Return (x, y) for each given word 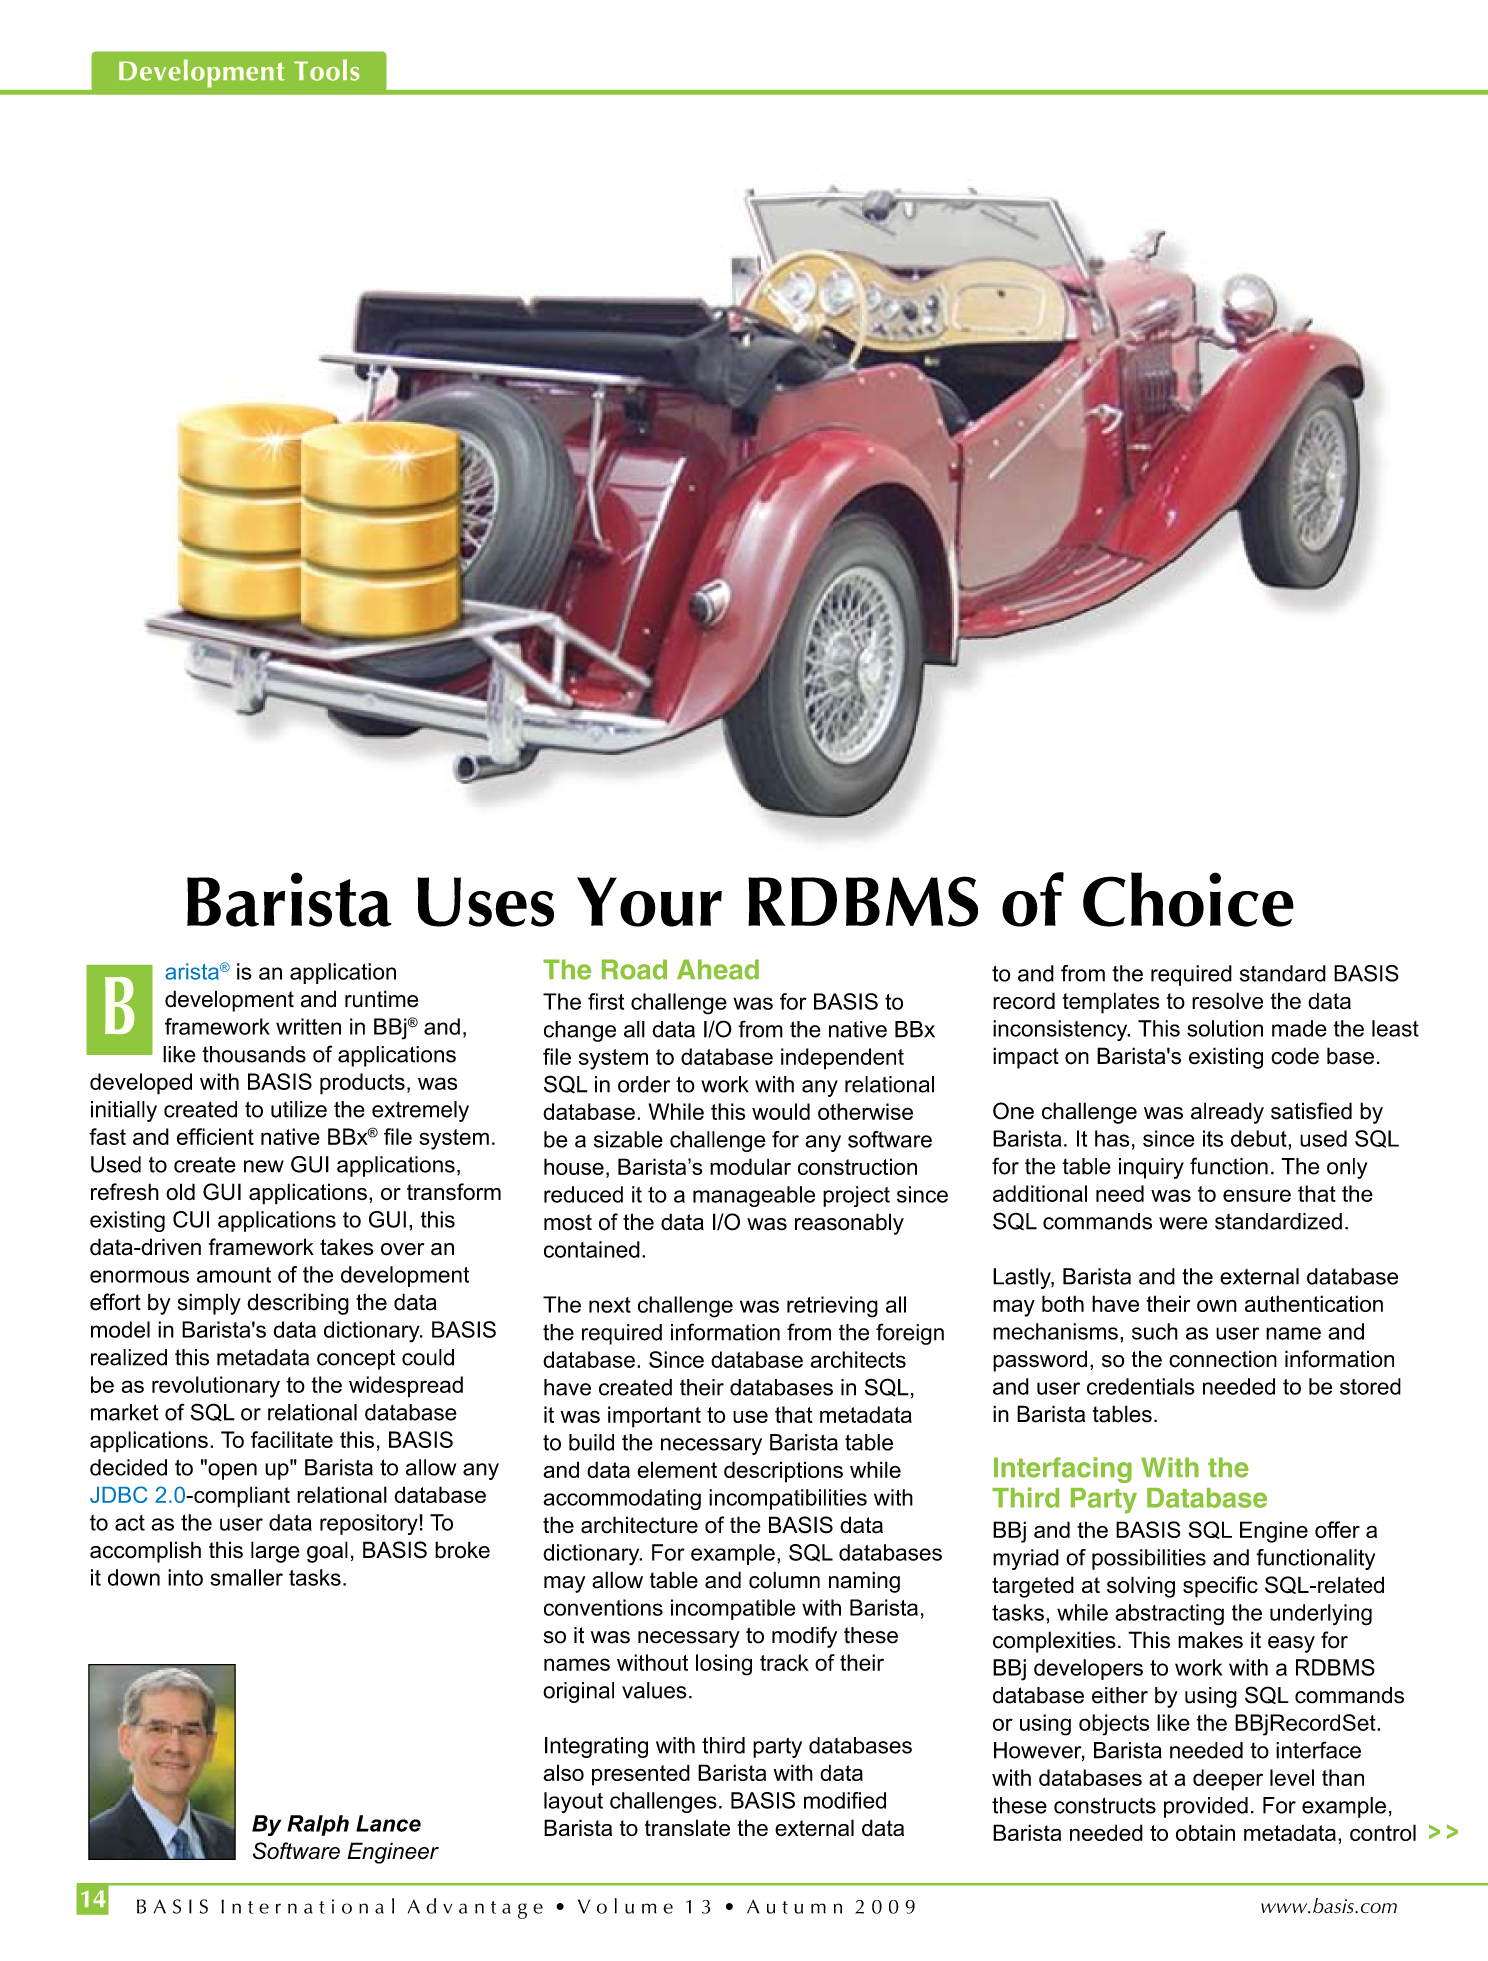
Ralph (318, 1825)
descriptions (783, 1472)
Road (634, 969)
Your (649, 902)
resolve (1227, 1001)
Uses (485, 902)
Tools (327, 70)
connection (1223, 1359)
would (781, 1111)
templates (1111, 1003)
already (1227, 1113)
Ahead (718, 969)
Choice (1188, 899)
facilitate (292, 1439)
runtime (381, 999)
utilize (299, 1109)
